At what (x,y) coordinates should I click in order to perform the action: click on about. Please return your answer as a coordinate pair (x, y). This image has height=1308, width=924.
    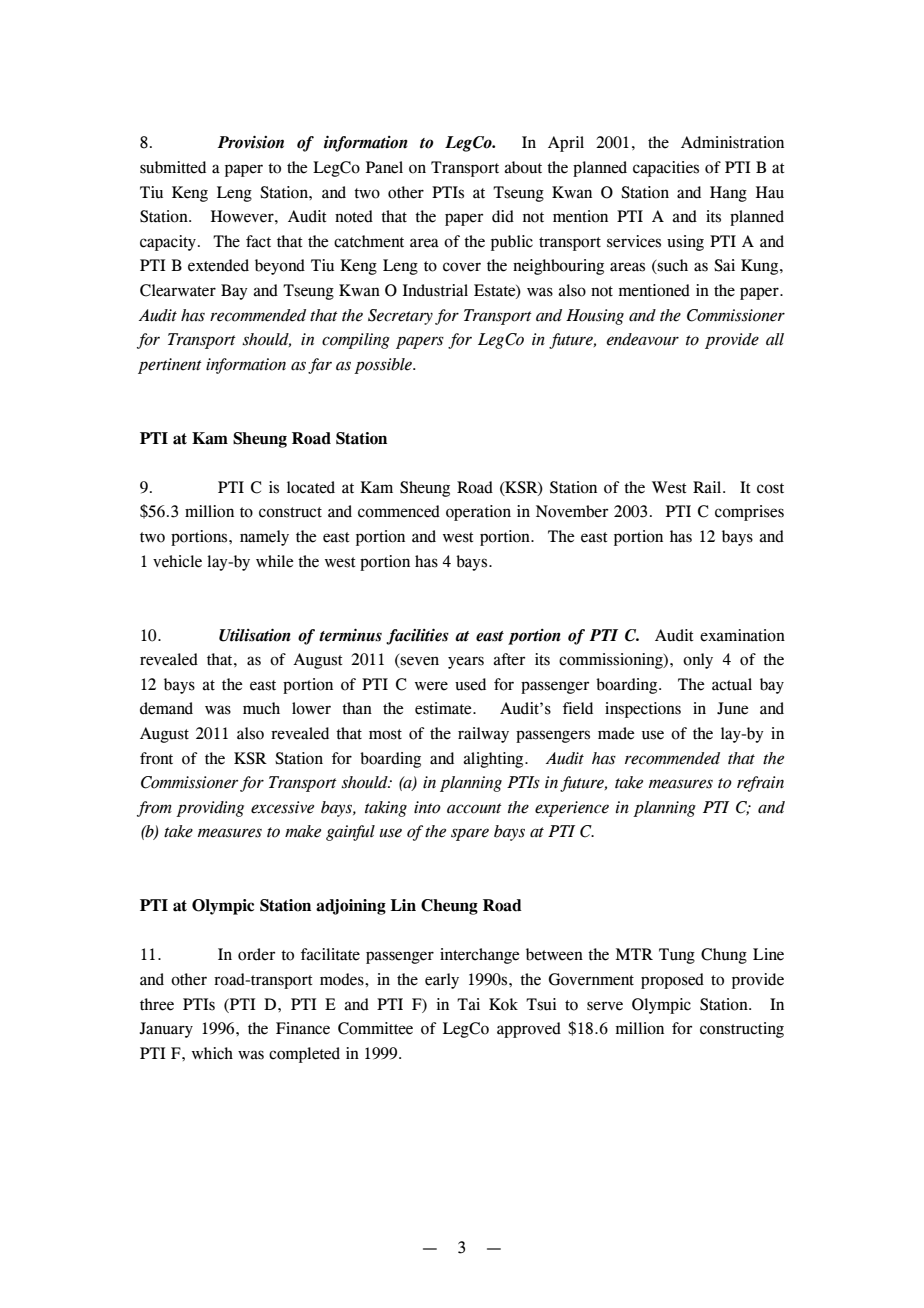
    Looking at the image, I should click on (523, 167).
